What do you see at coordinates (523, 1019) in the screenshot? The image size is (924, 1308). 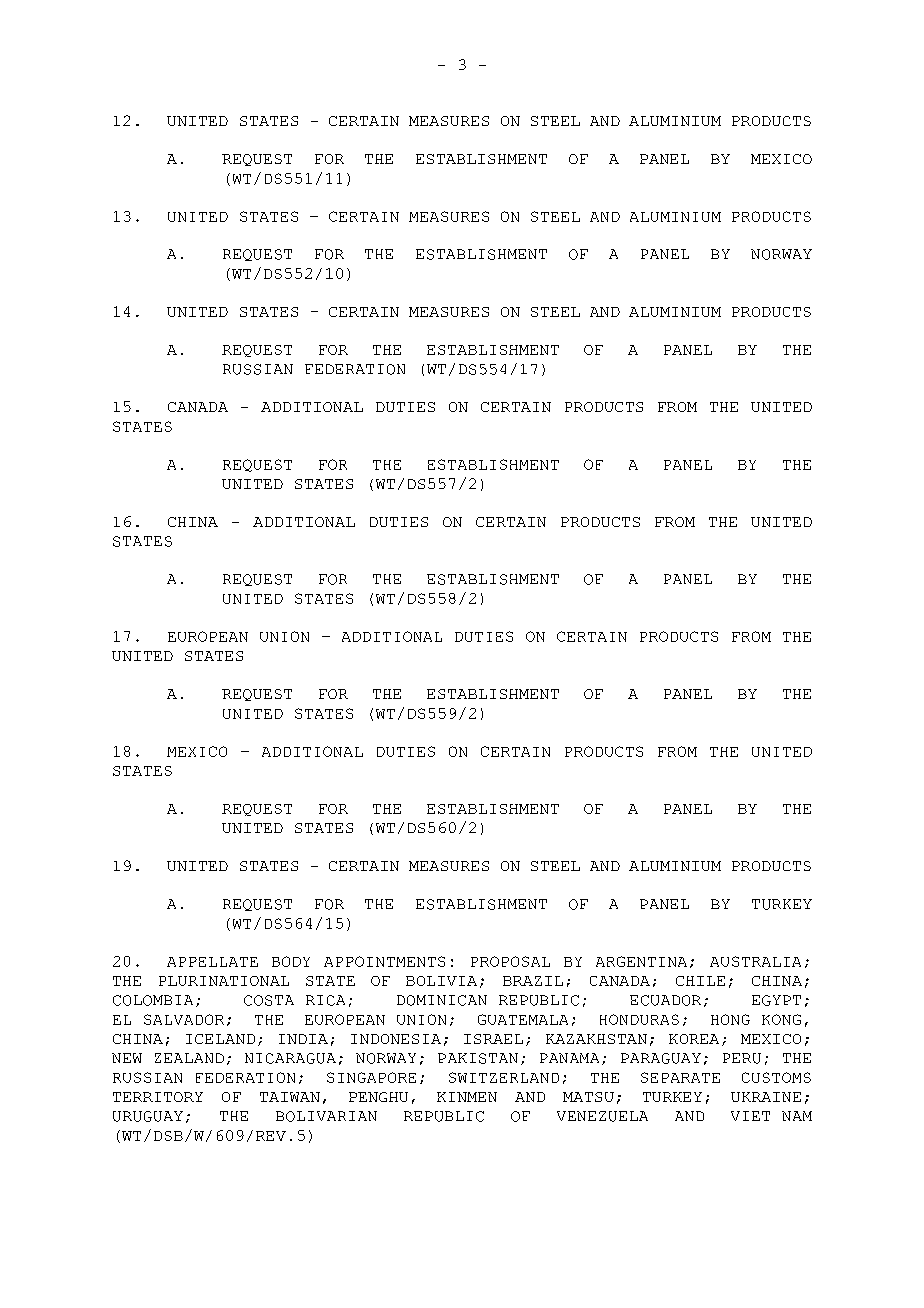 I see `GUATEMALA` at bounding box center [523, 1019].
